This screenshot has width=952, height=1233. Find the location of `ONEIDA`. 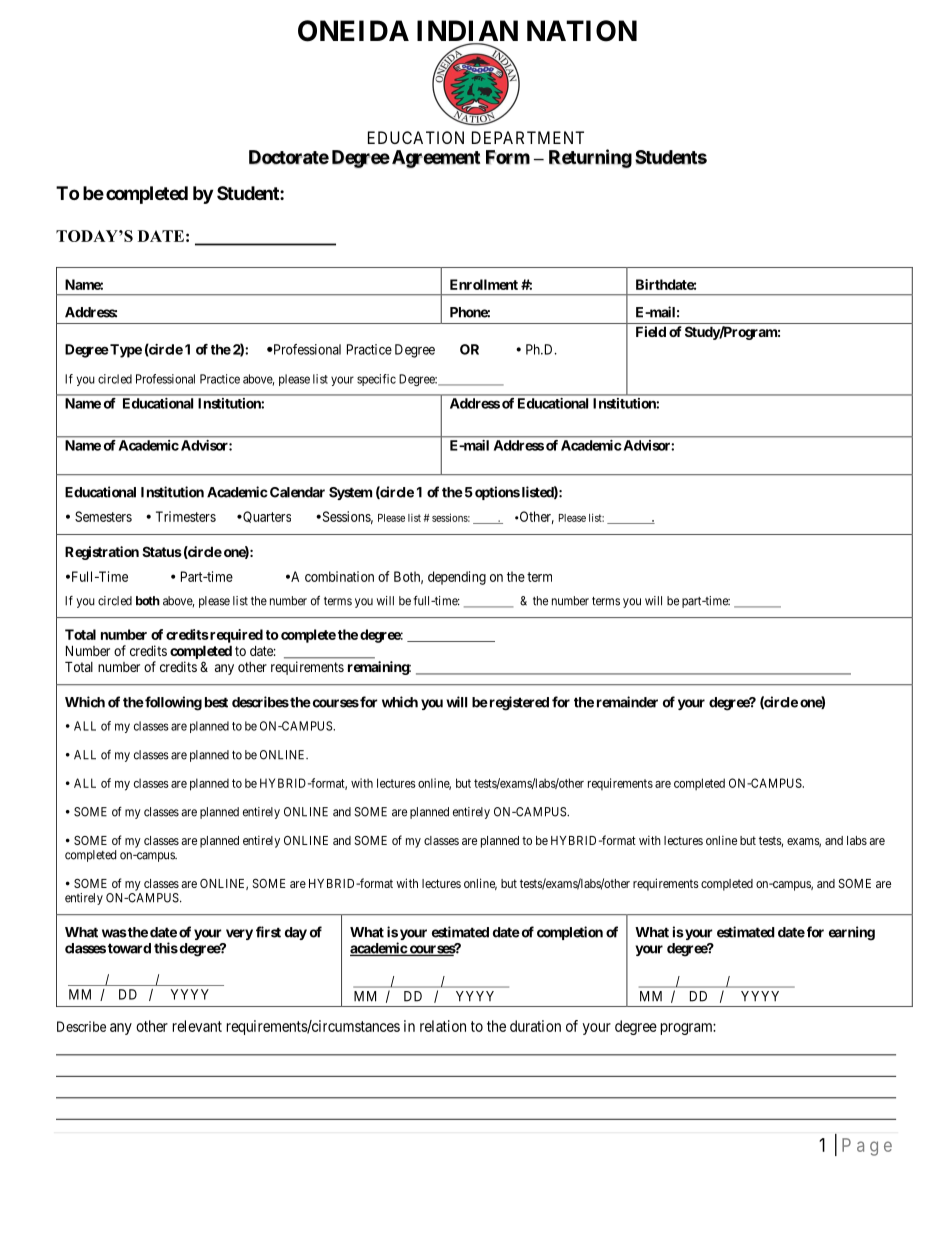

ONEIDA is located at coordinates (353, 31).
